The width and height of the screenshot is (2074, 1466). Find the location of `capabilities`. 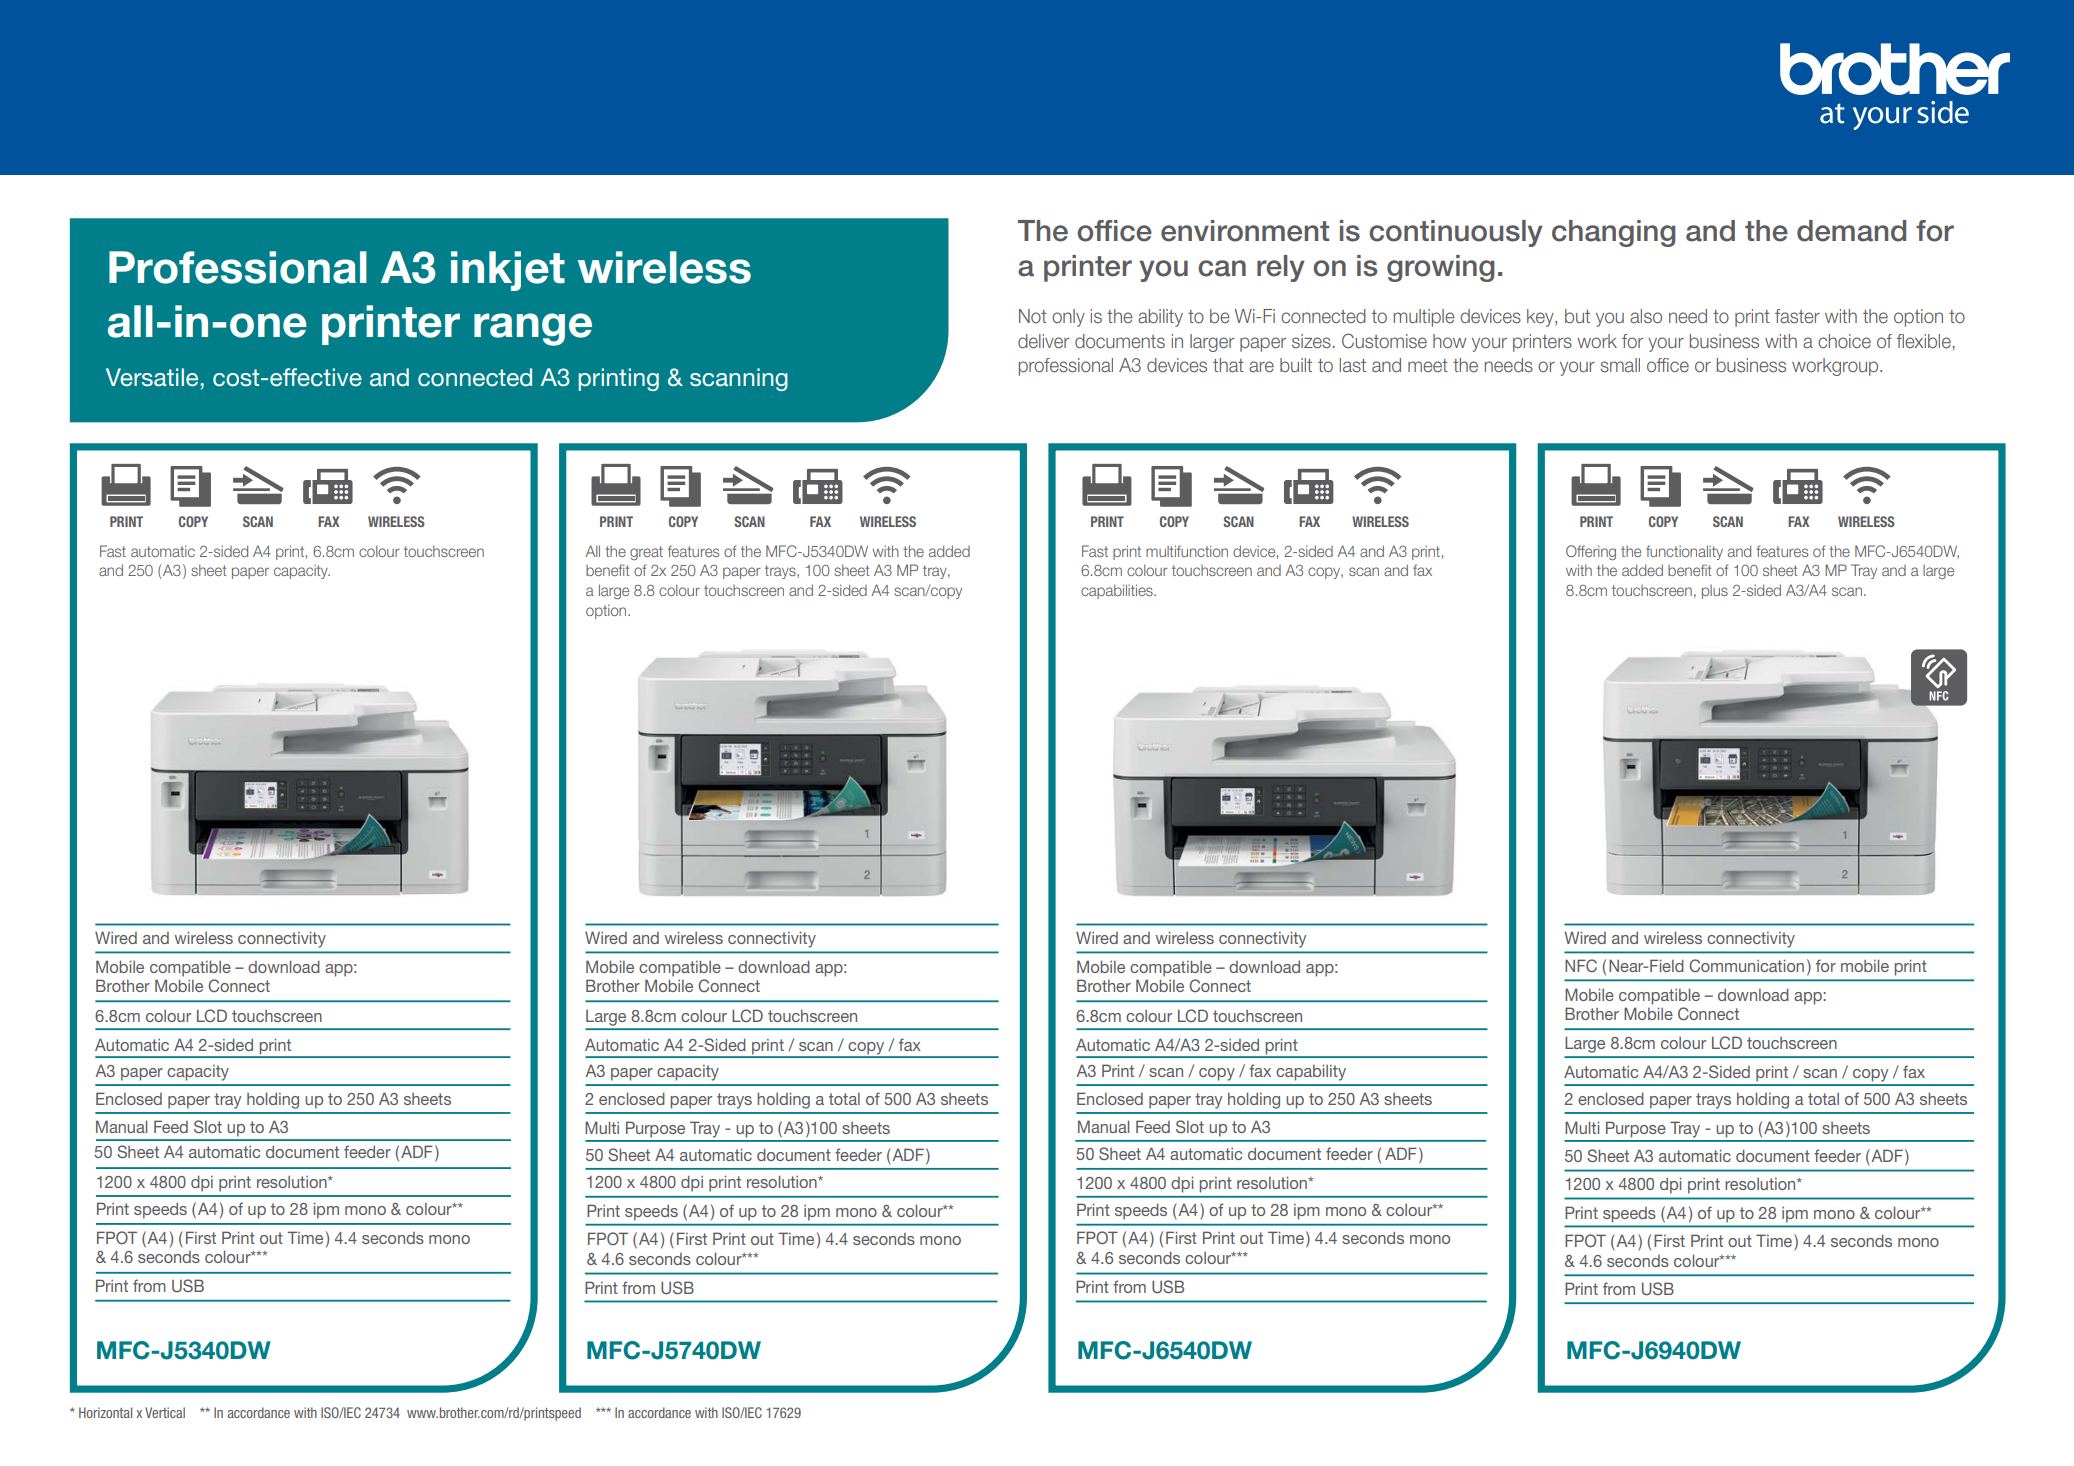

capabilities is located at coordinates (1118, 591).
